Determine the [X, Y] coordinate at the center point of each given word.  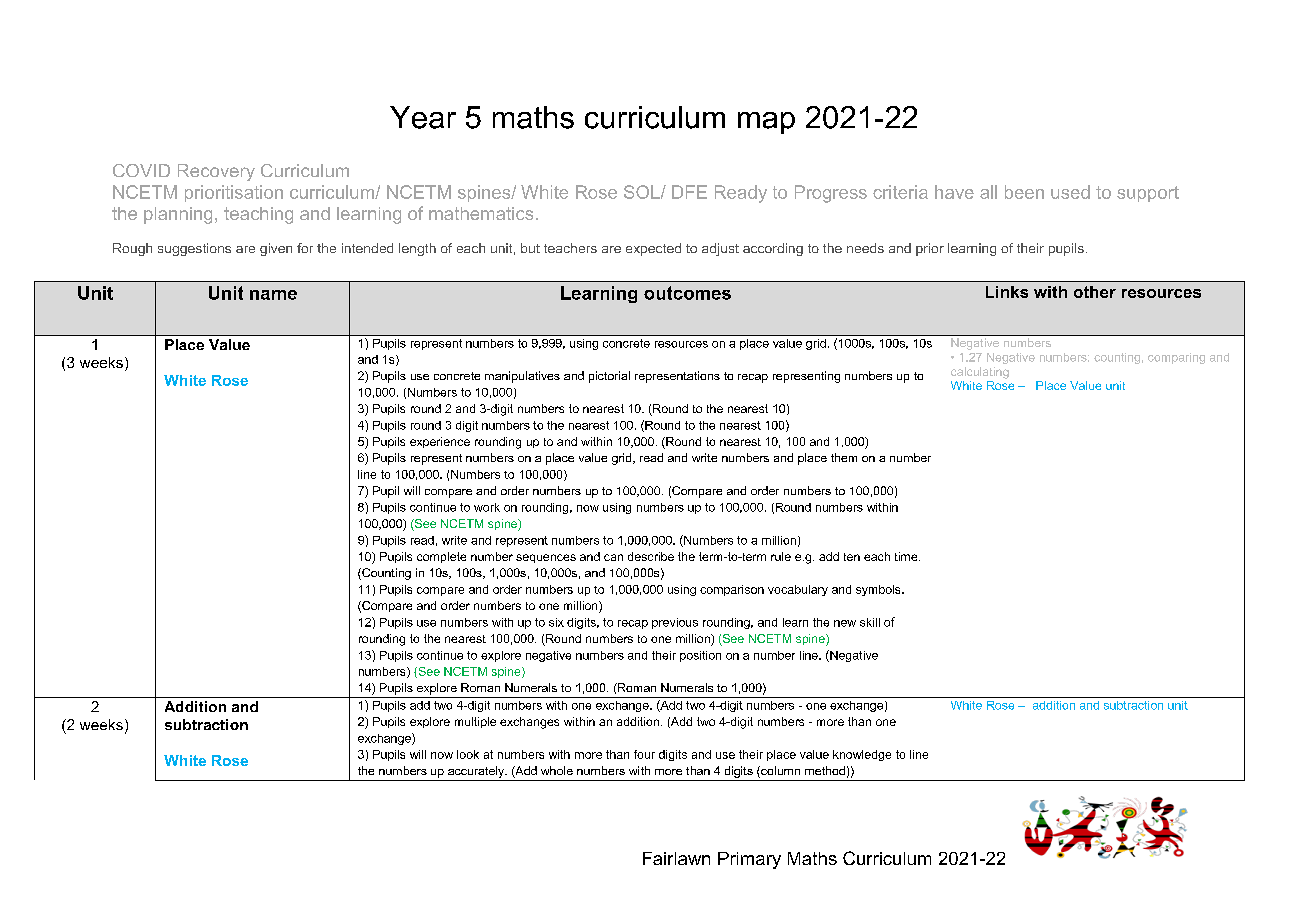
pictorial [609, 377]
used [1070, 192]
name [273, 295]
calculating [980, 373]
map [766, 123]
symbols [879, 590]
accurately [477, 772]
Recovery [216, 172]
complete [441, 557]
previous [675, 623]
